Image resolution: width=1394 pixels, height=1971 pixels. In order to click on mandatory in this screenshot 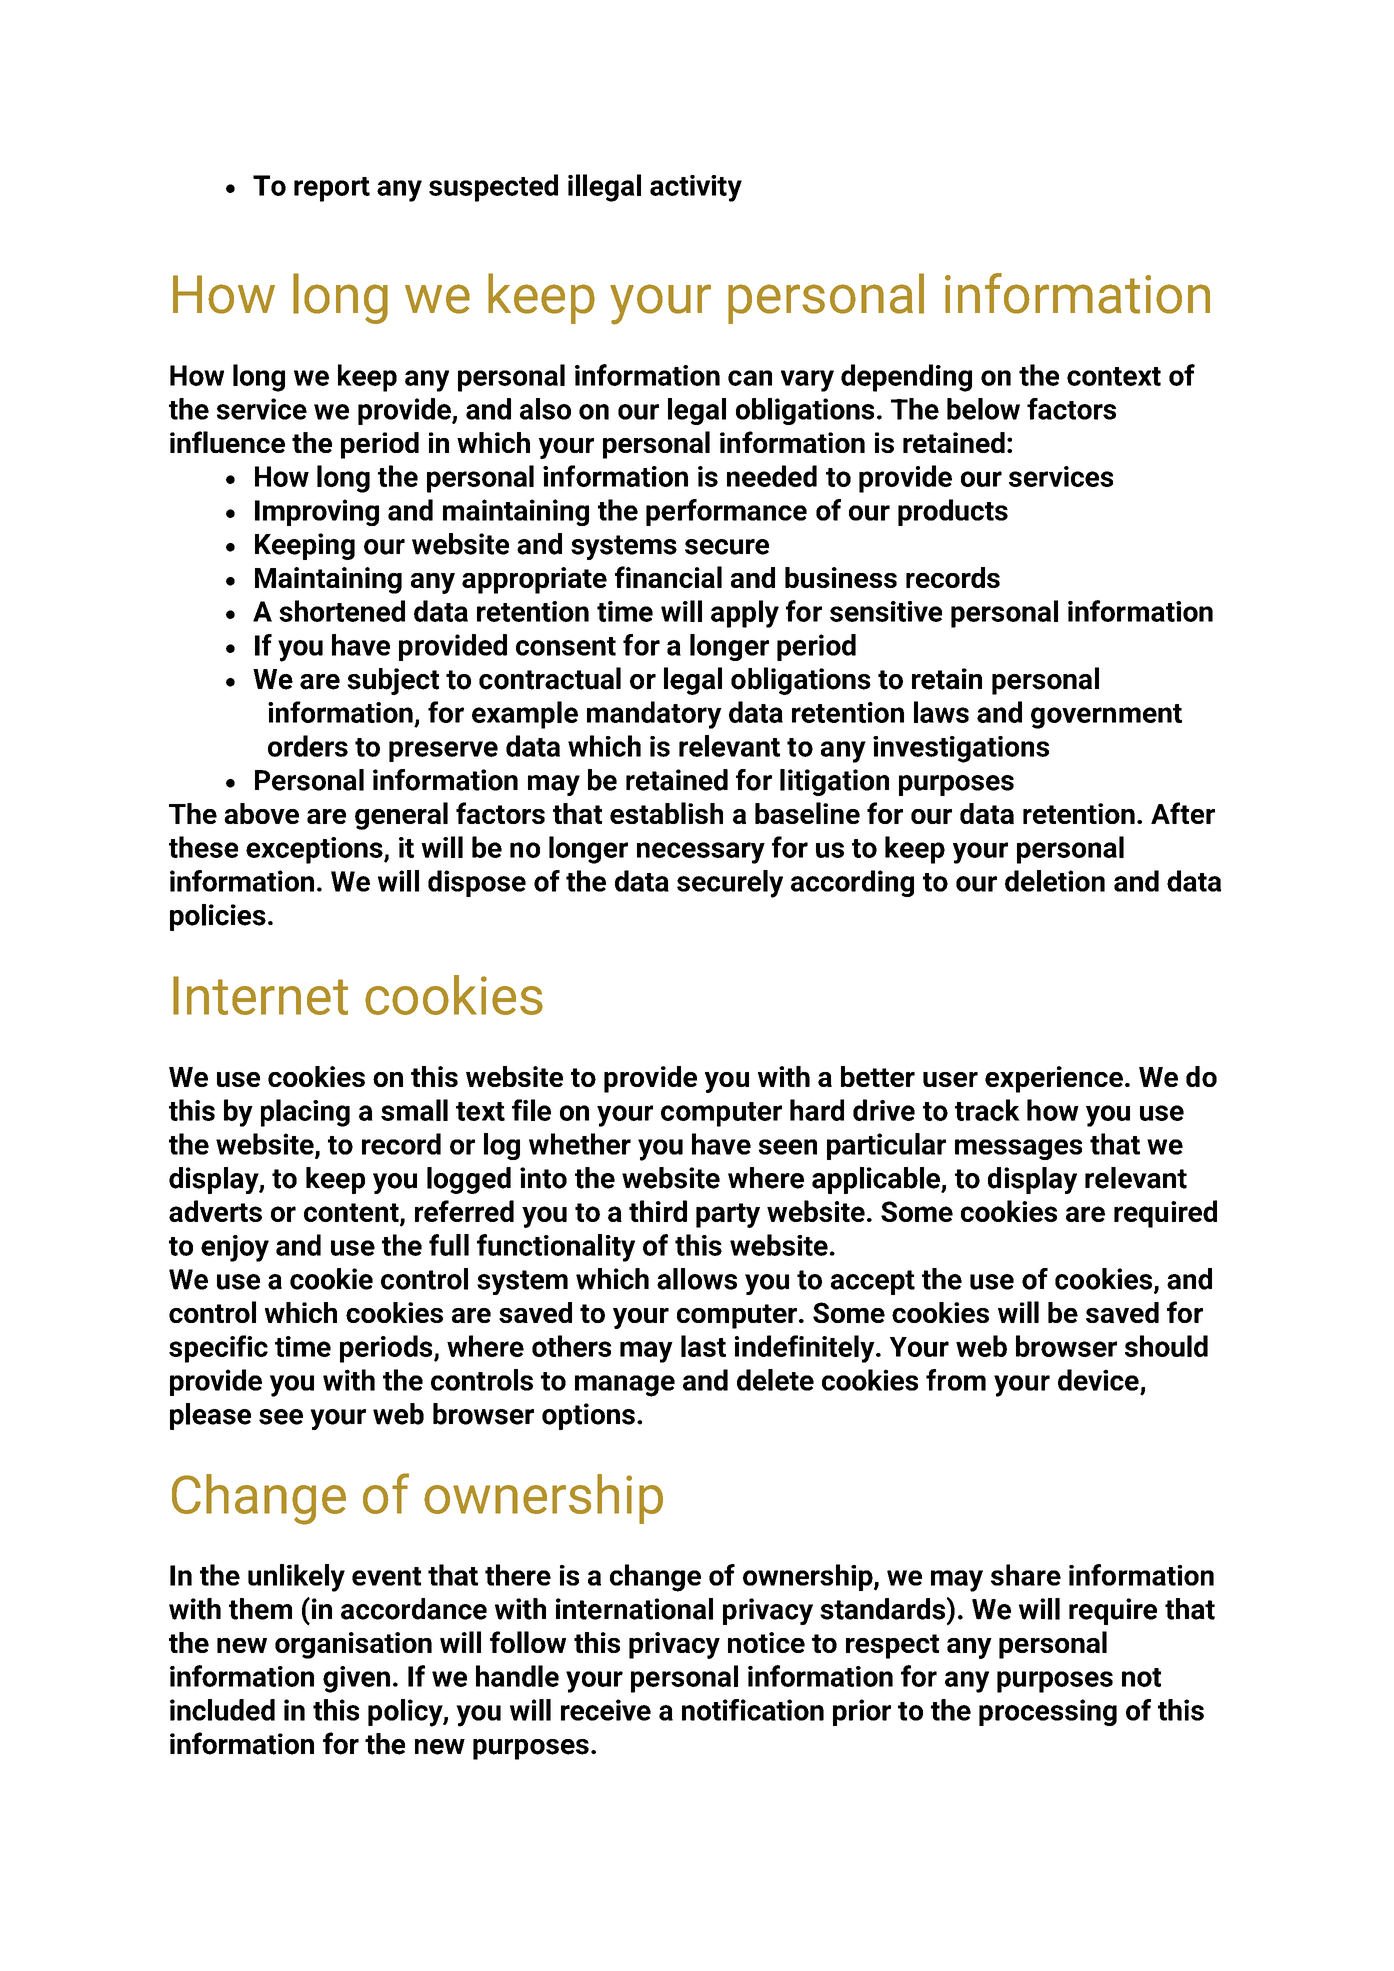, I will do `click(654, 715)`.
